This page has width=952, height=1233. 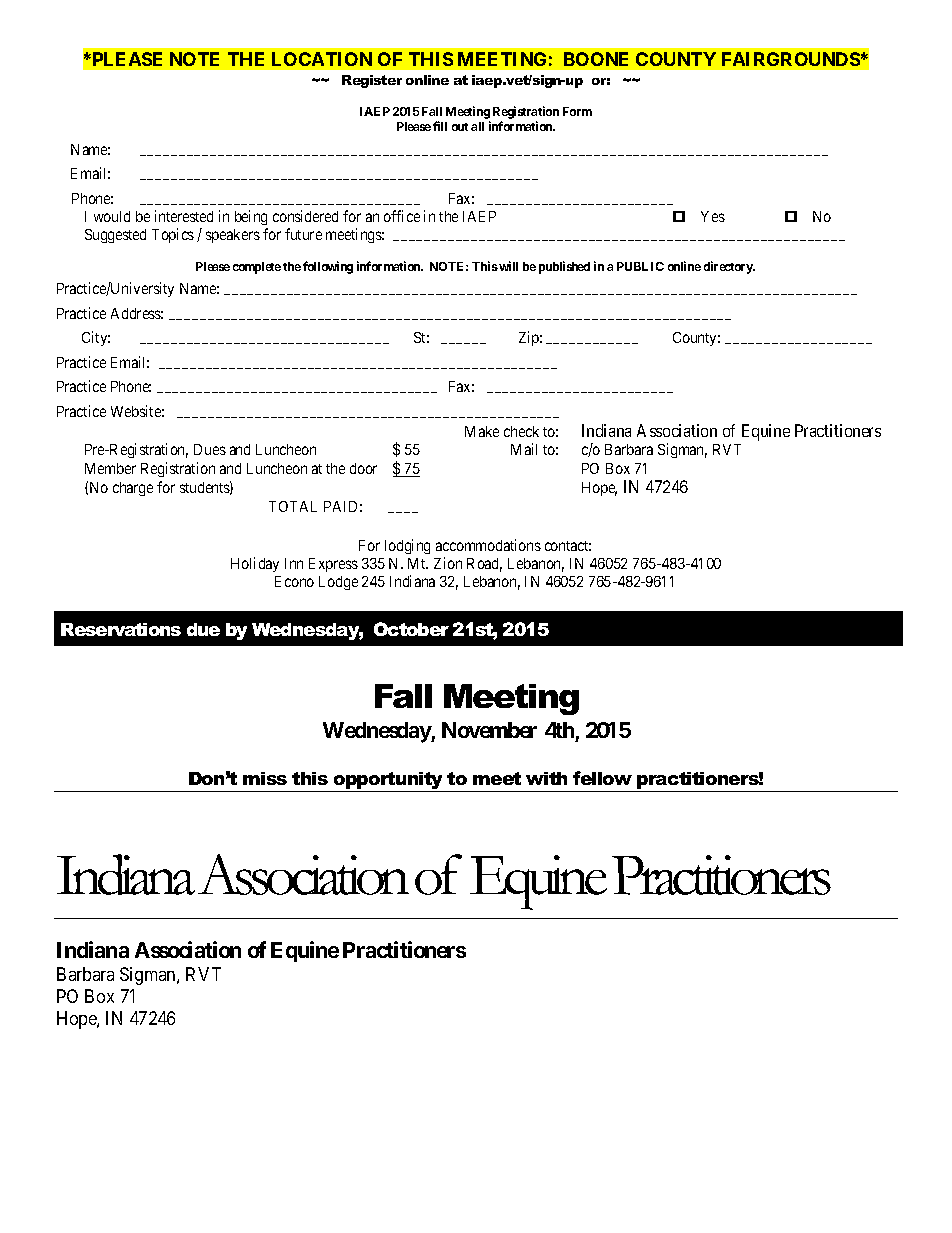 I want to click on PUBLIC, so click(x=640, y=266).
